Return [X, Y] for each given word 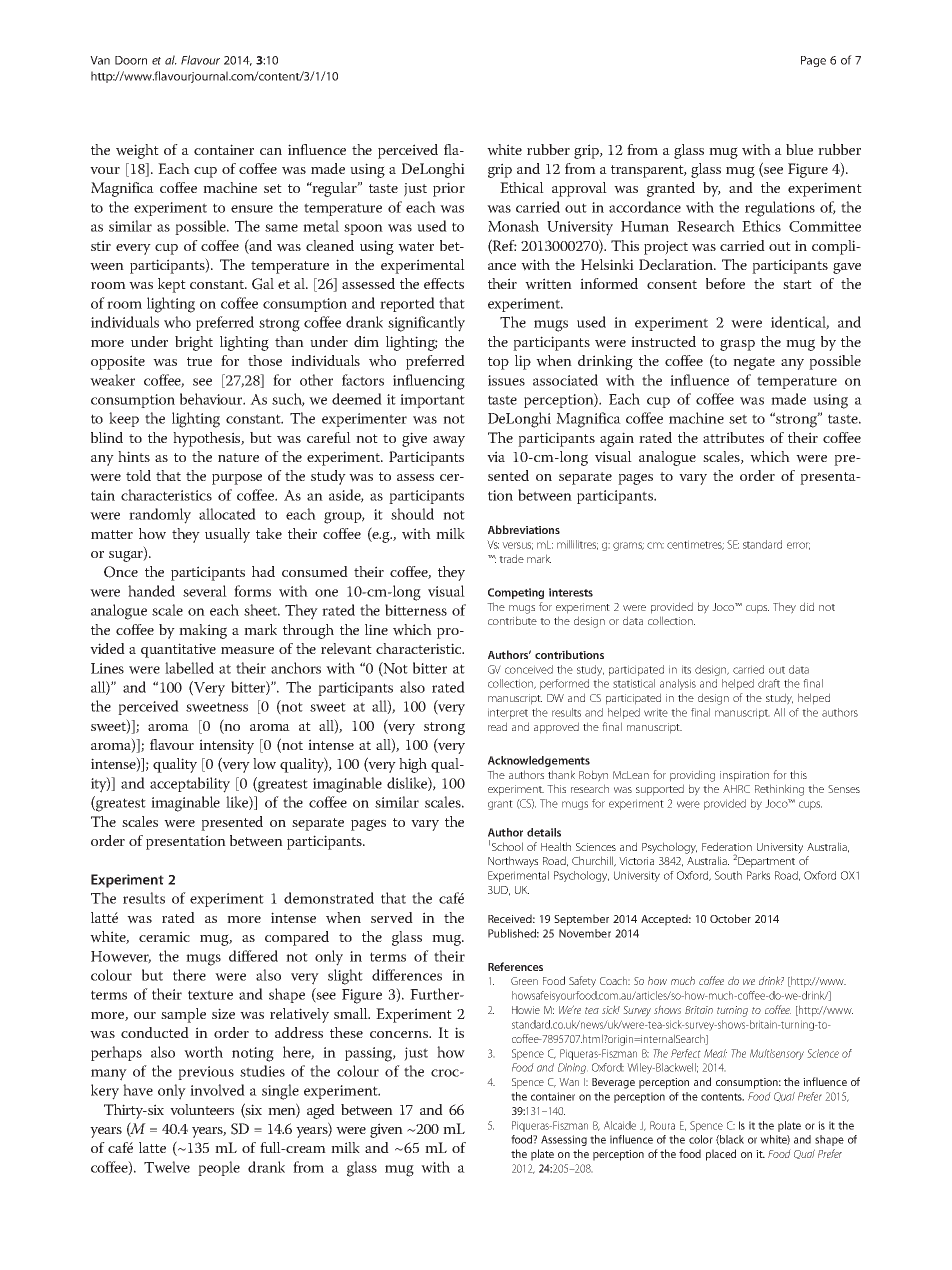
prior [449, 189]
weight [137, 151]
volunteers [202, 1109]
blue [799, 149]
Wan [569, 1082]
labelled [189, 668]
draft [769, 683]
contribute [512, 620]
